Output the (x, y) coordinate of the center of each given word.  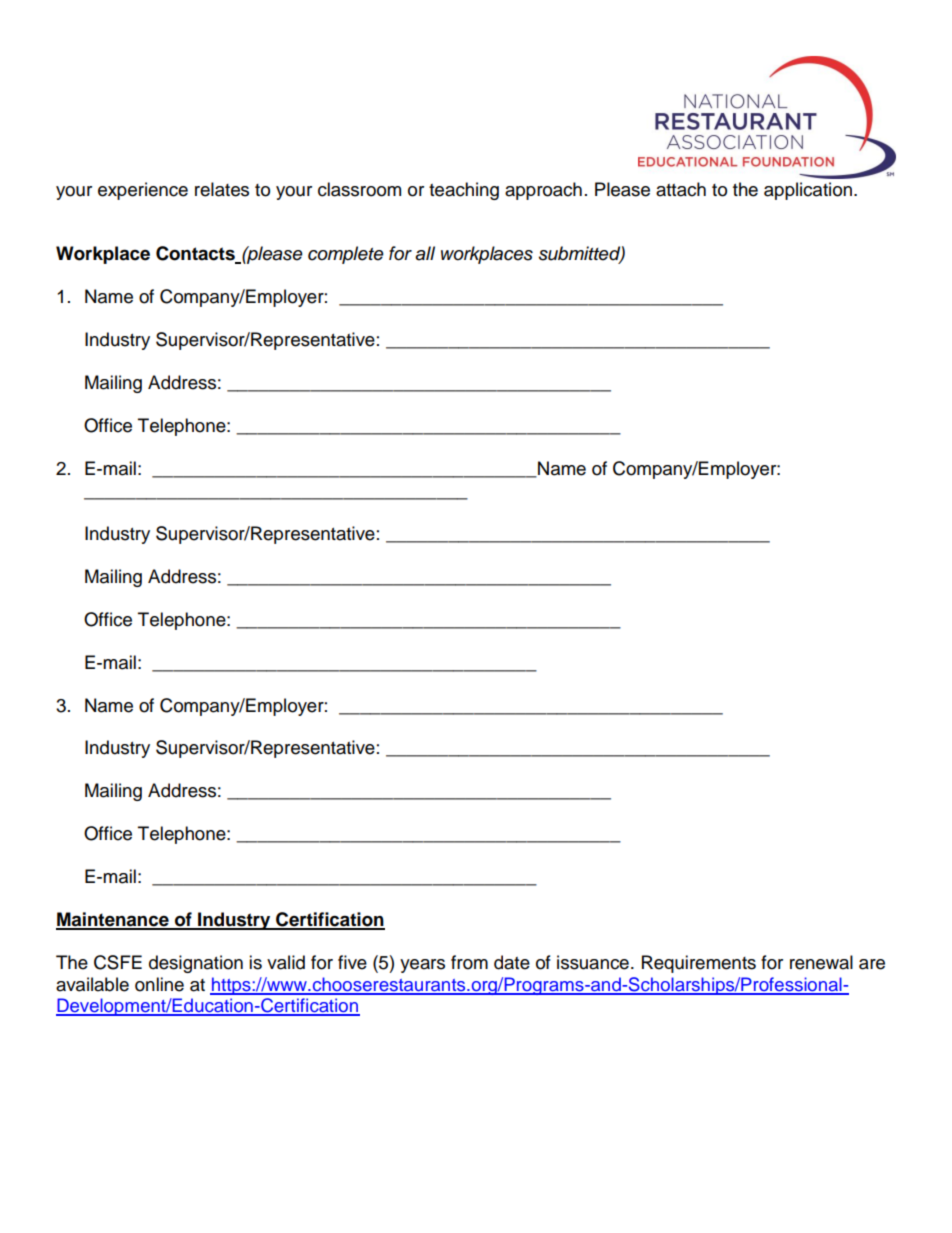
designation (196, 964)
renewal (821, 962)
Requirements (699, 964)
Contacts (196, 254)
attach (681, 189)
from (469, 962)
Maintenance (113, 920)
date (512, 962)
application (808, 191)
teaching (464, 191)
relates (222, 189)
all (425, 253)
